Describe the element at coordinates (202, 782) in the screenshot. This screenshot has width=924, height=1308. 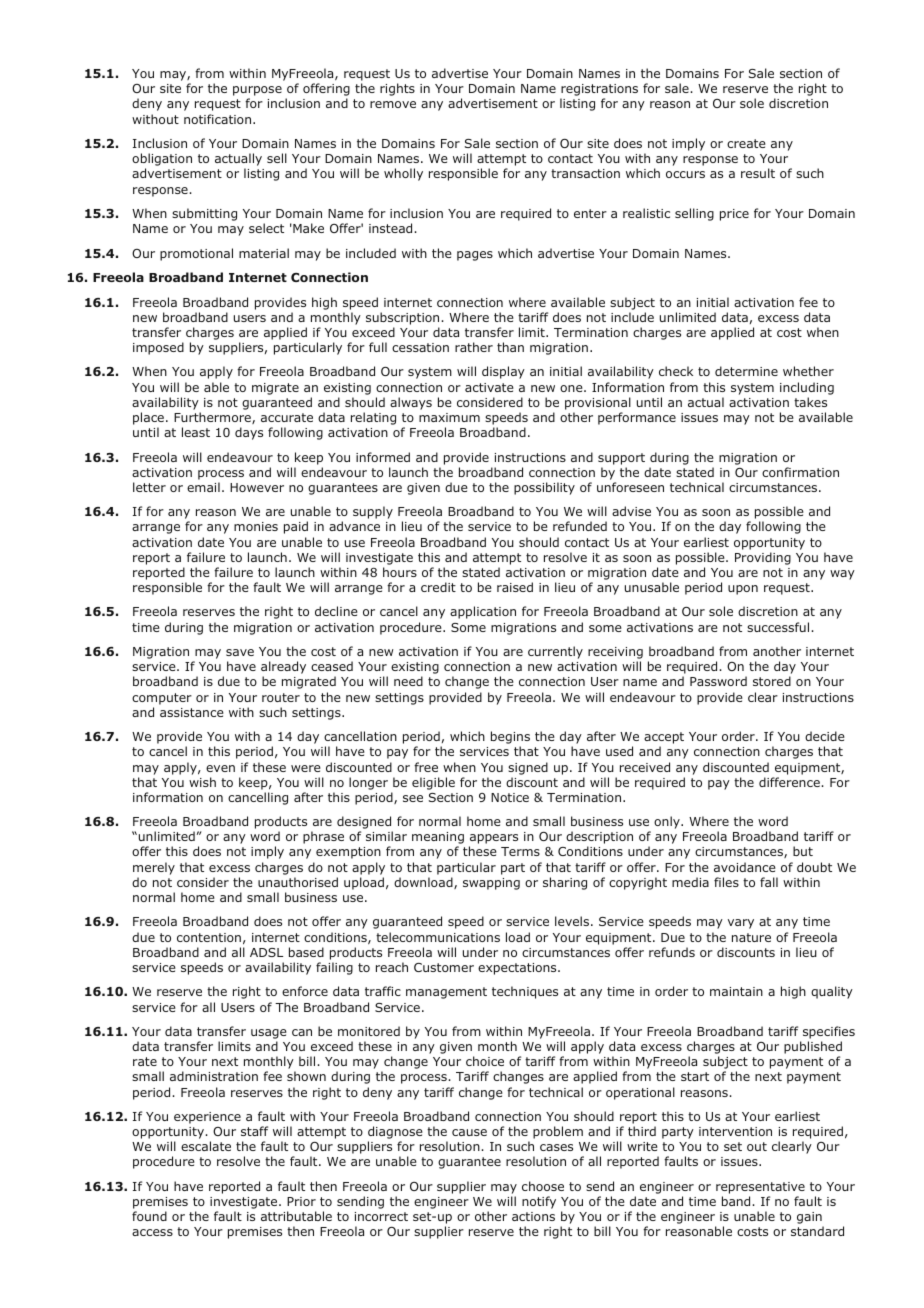
I see `wish` at that location.
